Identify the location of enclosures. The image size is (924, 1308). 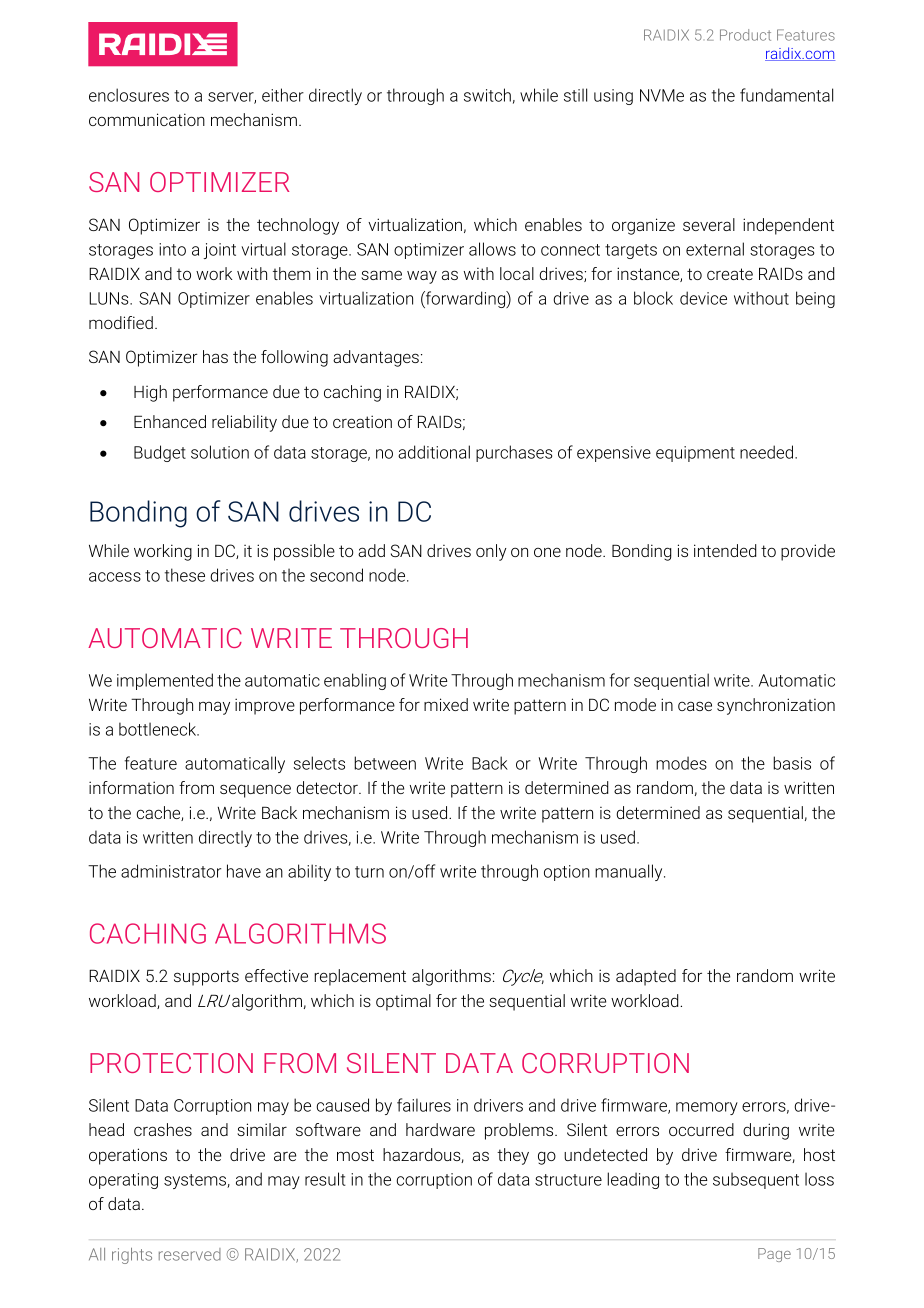
(129, 95).
